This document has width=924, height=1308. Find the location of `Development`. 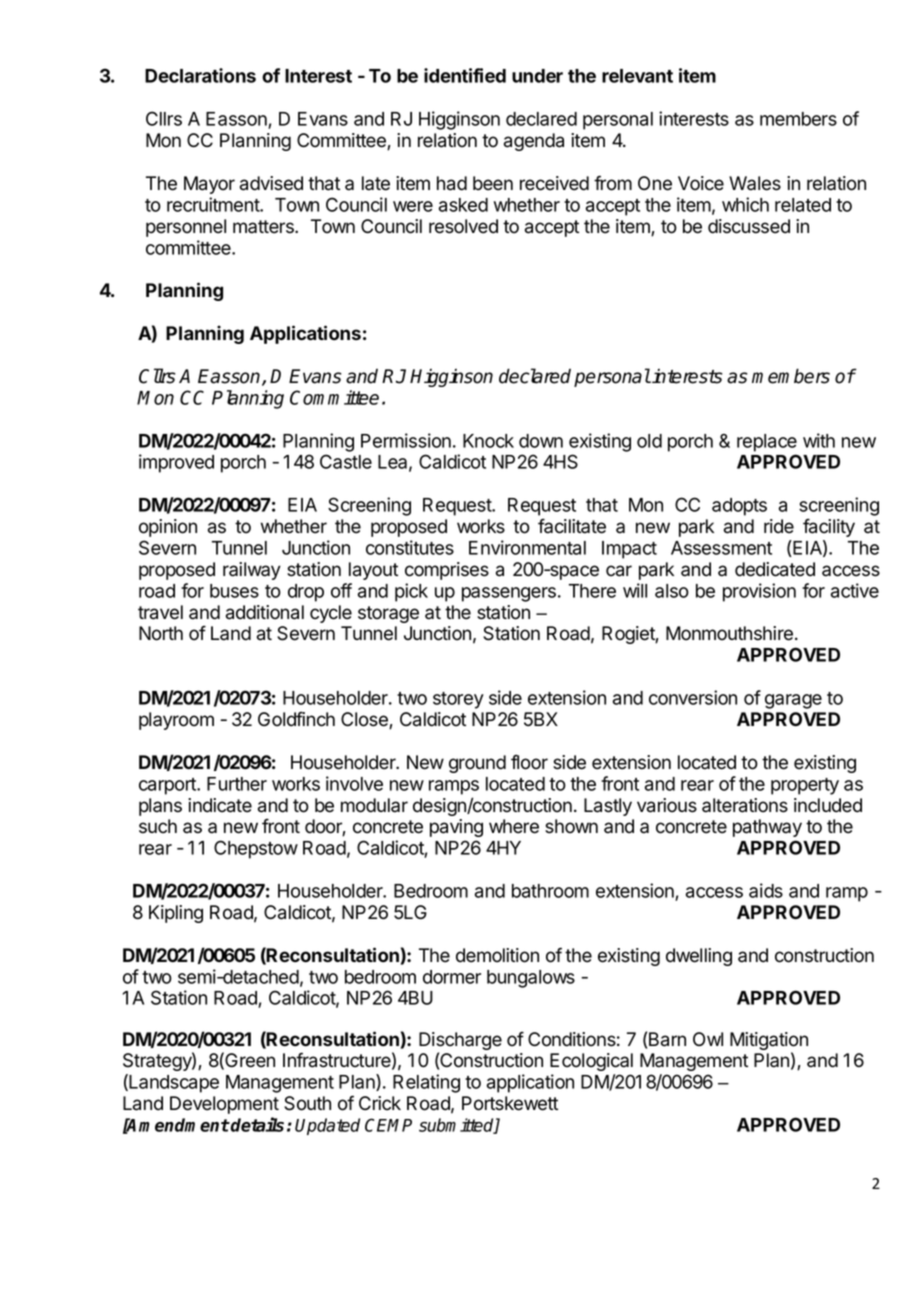

Development is located at coordinates (224, 1105).
